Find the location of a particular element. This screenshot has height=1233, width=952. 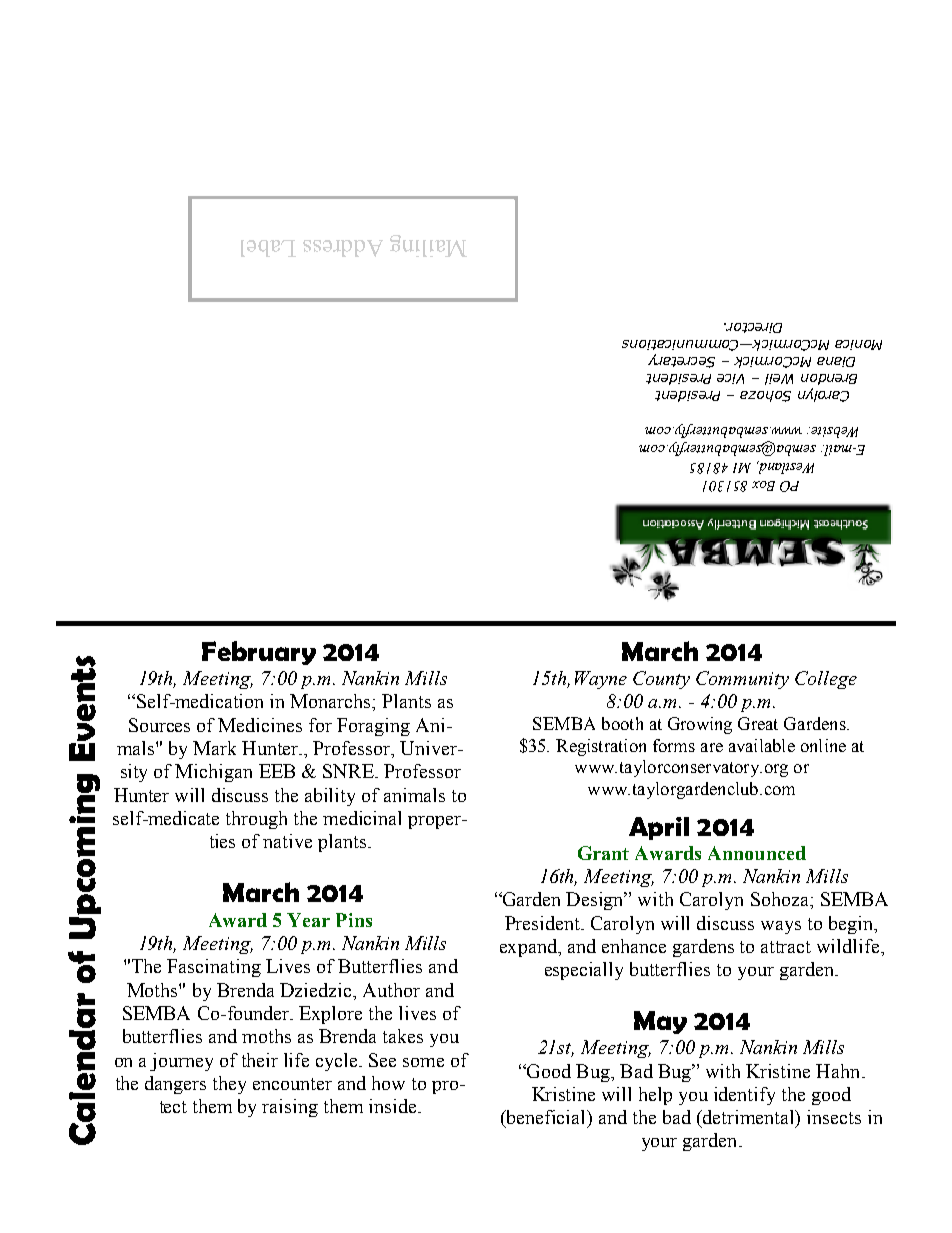

through is located at coordinates (256, 820).
